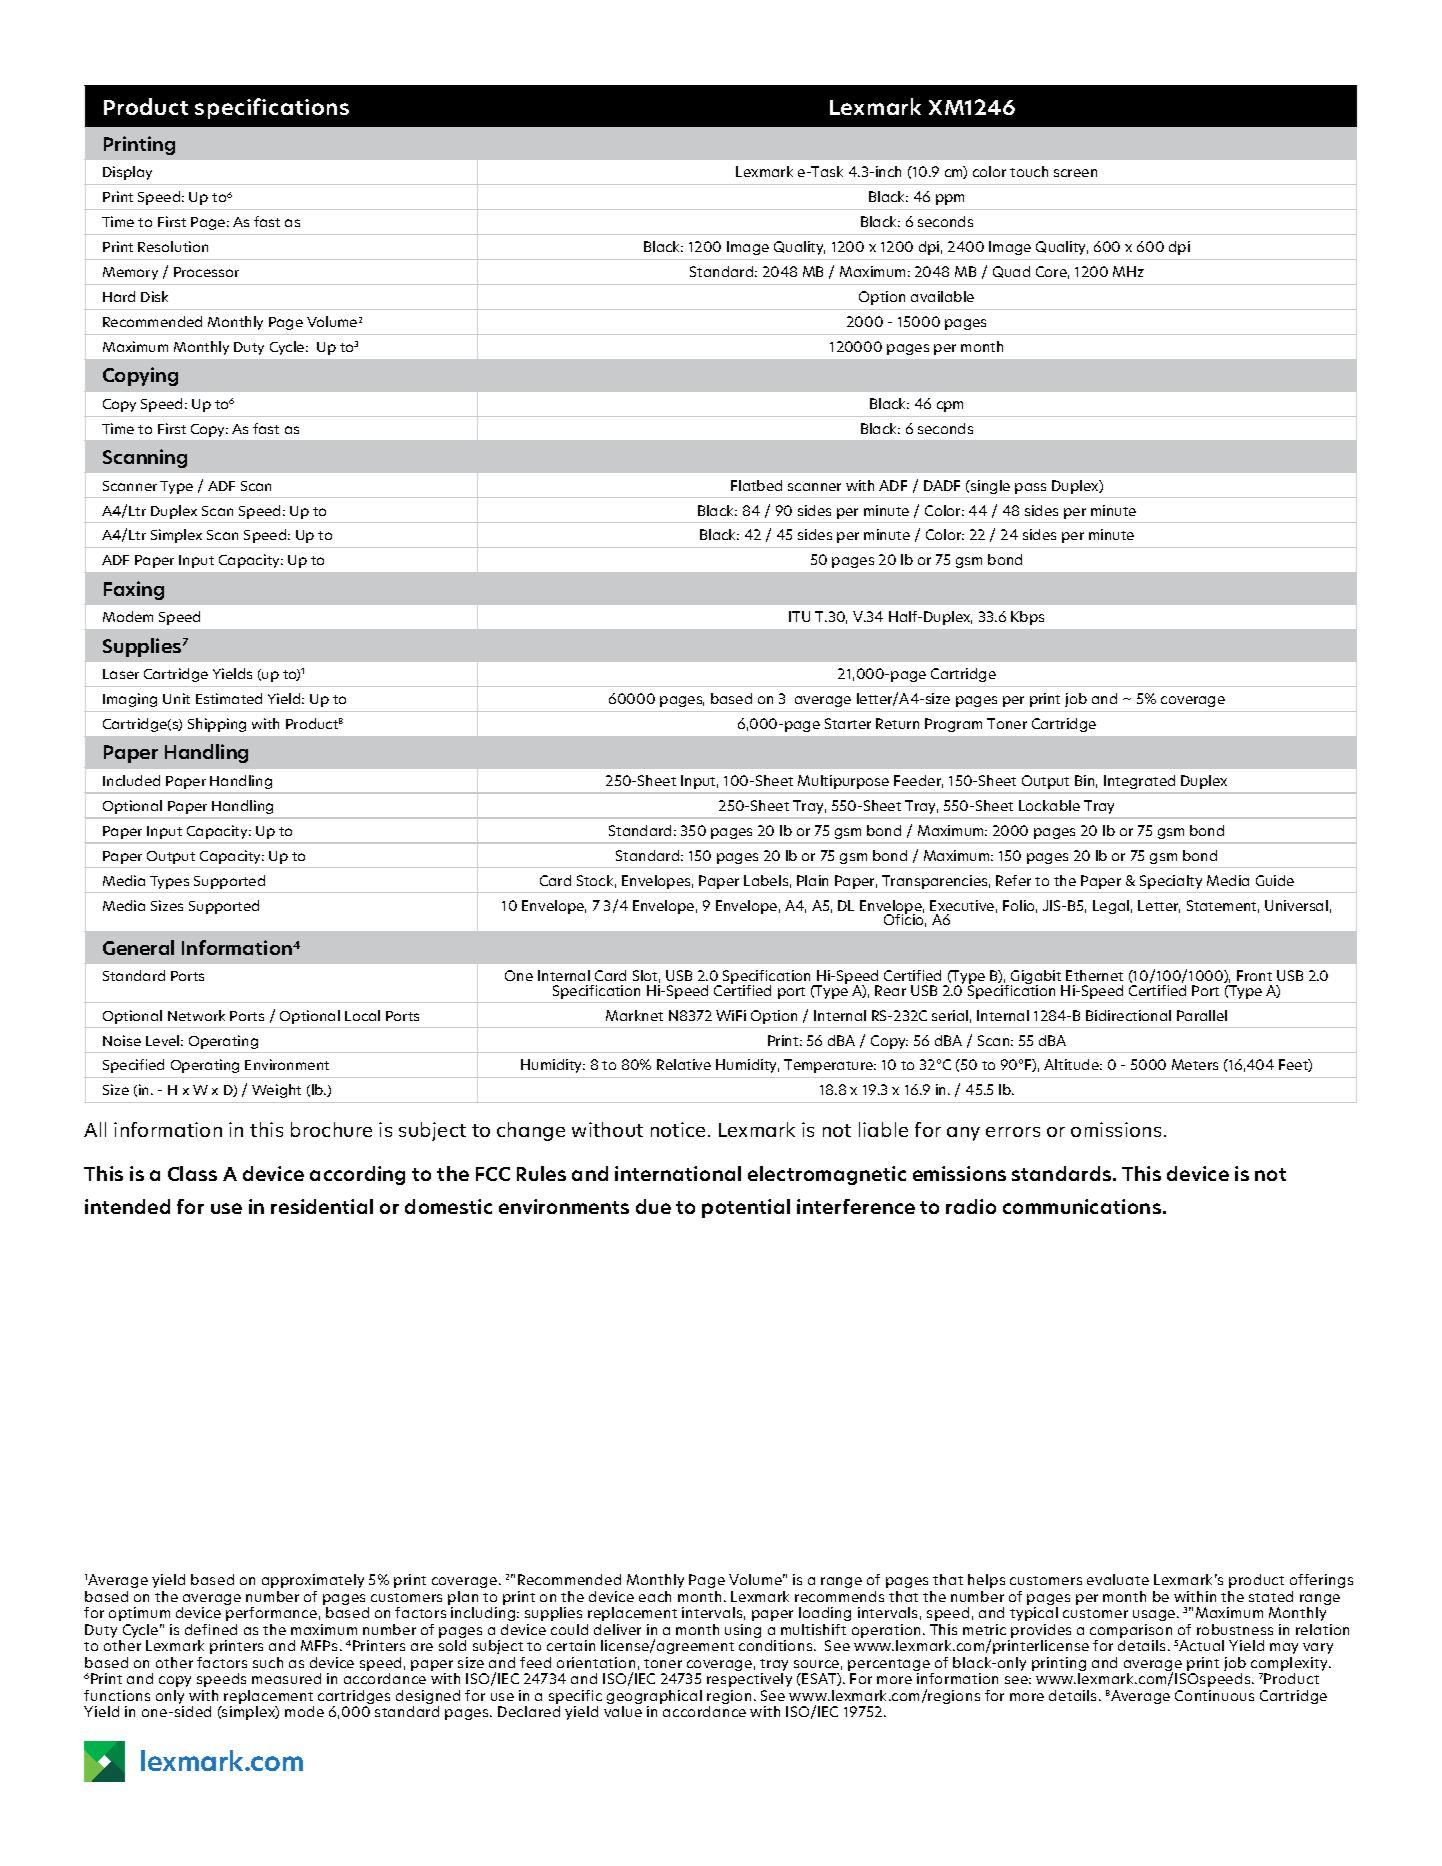 The height and width of the screenshot is (1866, 1442). I want to click on Class, so click(192, 1173).
